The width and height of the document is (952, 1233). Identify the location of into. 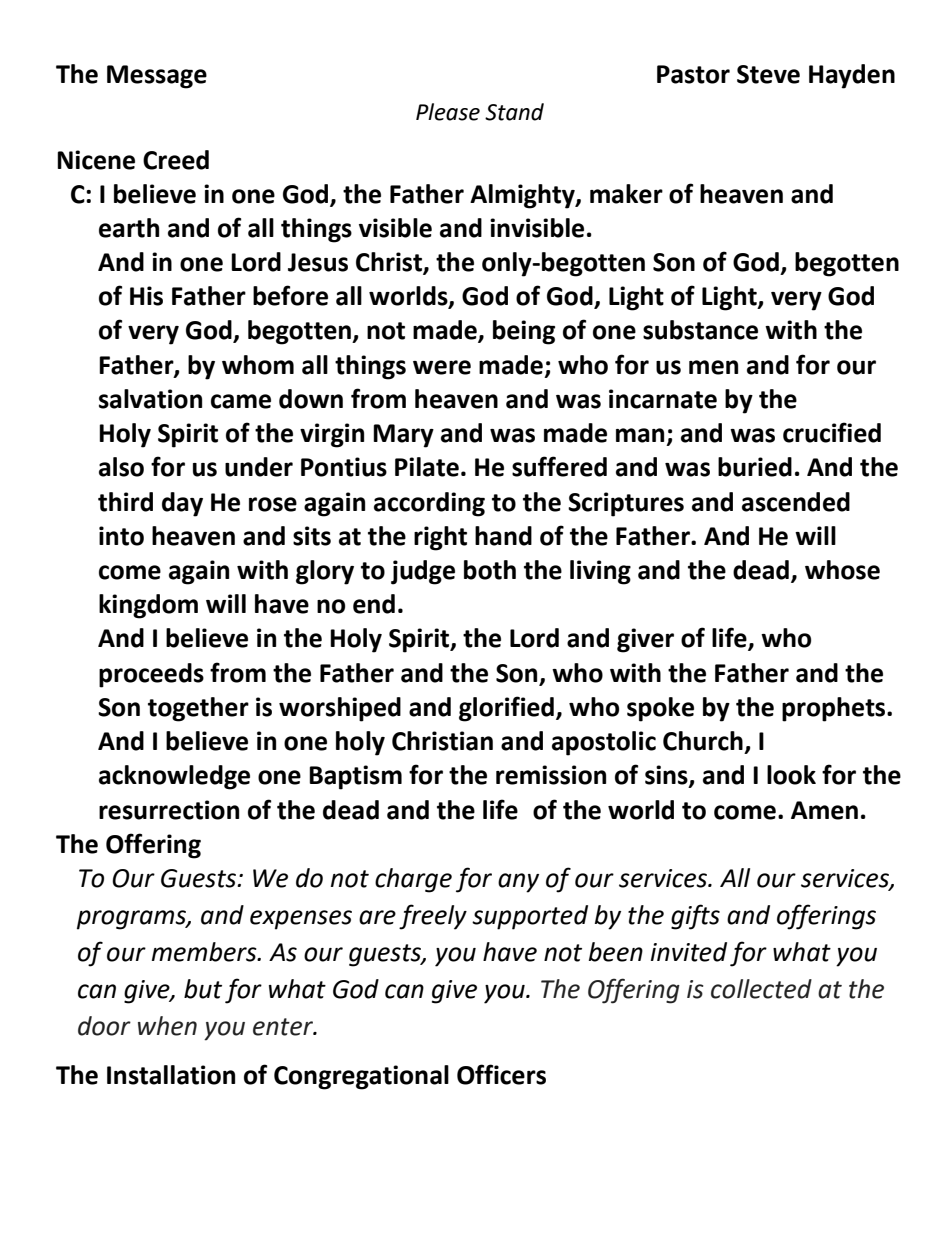
(121, 536).
